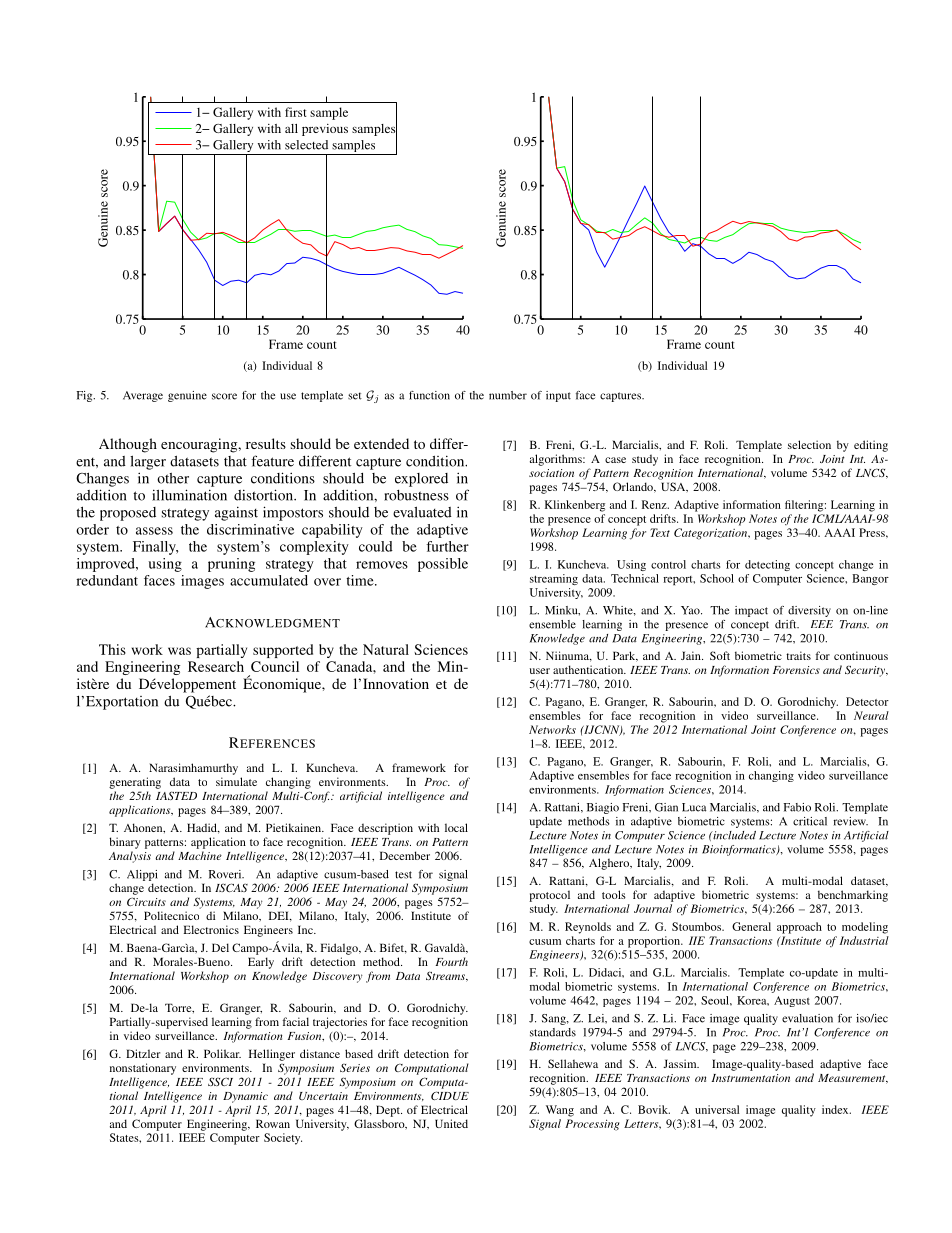 The height and width of the screenshot is (1233, 952). I want to click on Fourth, so click(451, 961).
